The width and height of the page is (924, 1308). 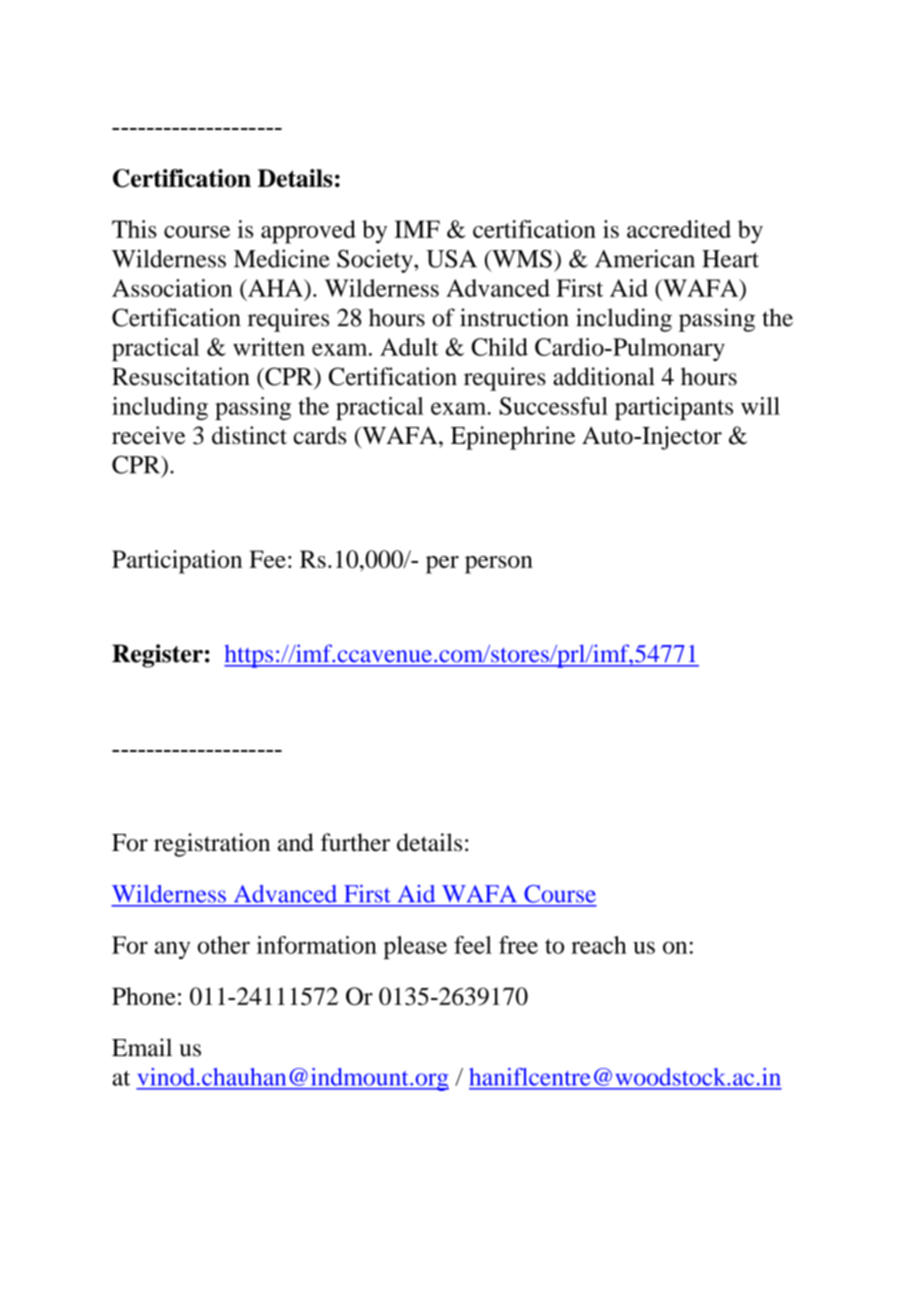 What do you see at coordinates (172, 288) in the page?
I see `Association` at bounding box center [172, 288].
